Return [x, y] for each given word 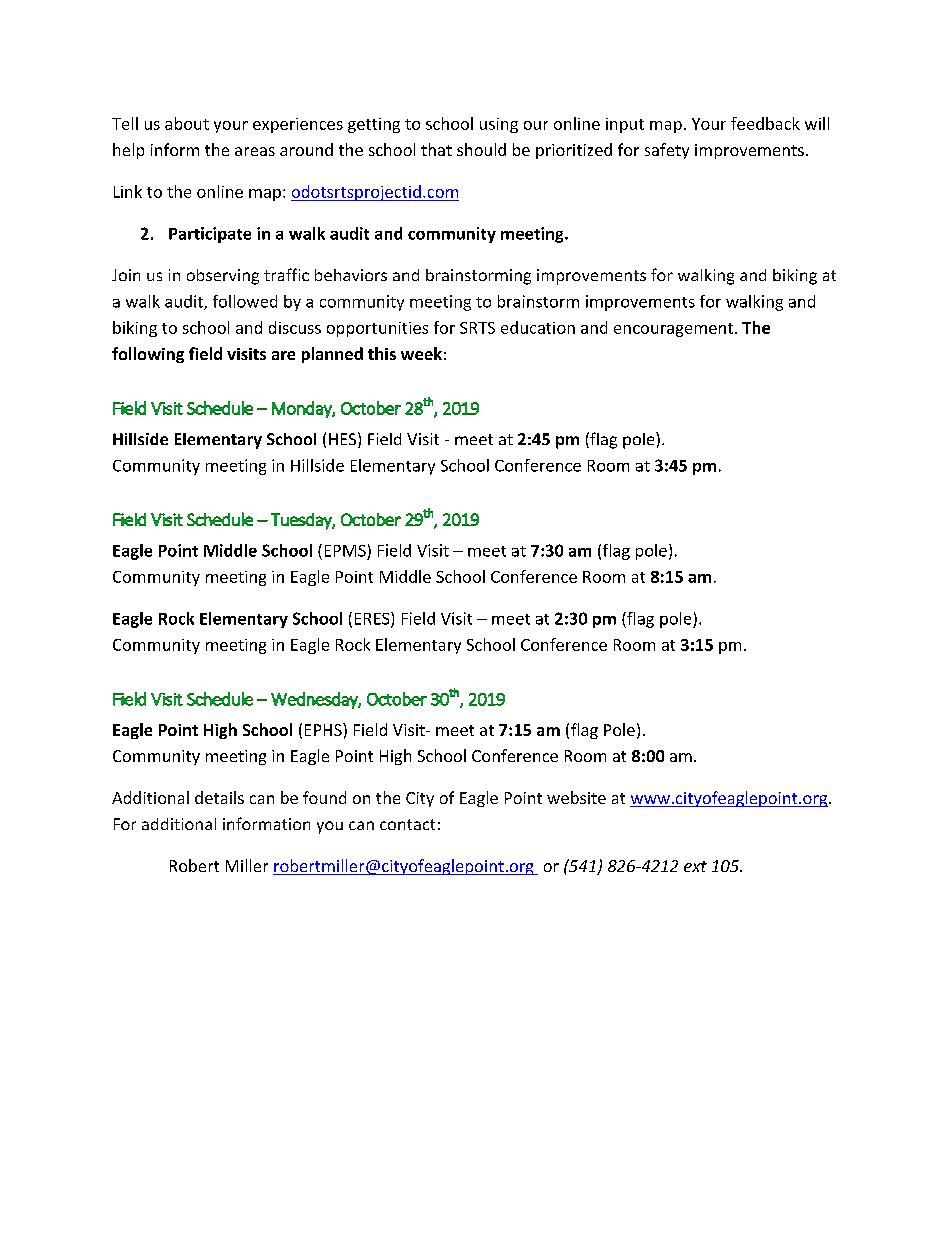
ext [695, 866]
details [219, 797]
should [481, 149]
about [187, 123]
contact [407, 824]
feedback [765, 123]
